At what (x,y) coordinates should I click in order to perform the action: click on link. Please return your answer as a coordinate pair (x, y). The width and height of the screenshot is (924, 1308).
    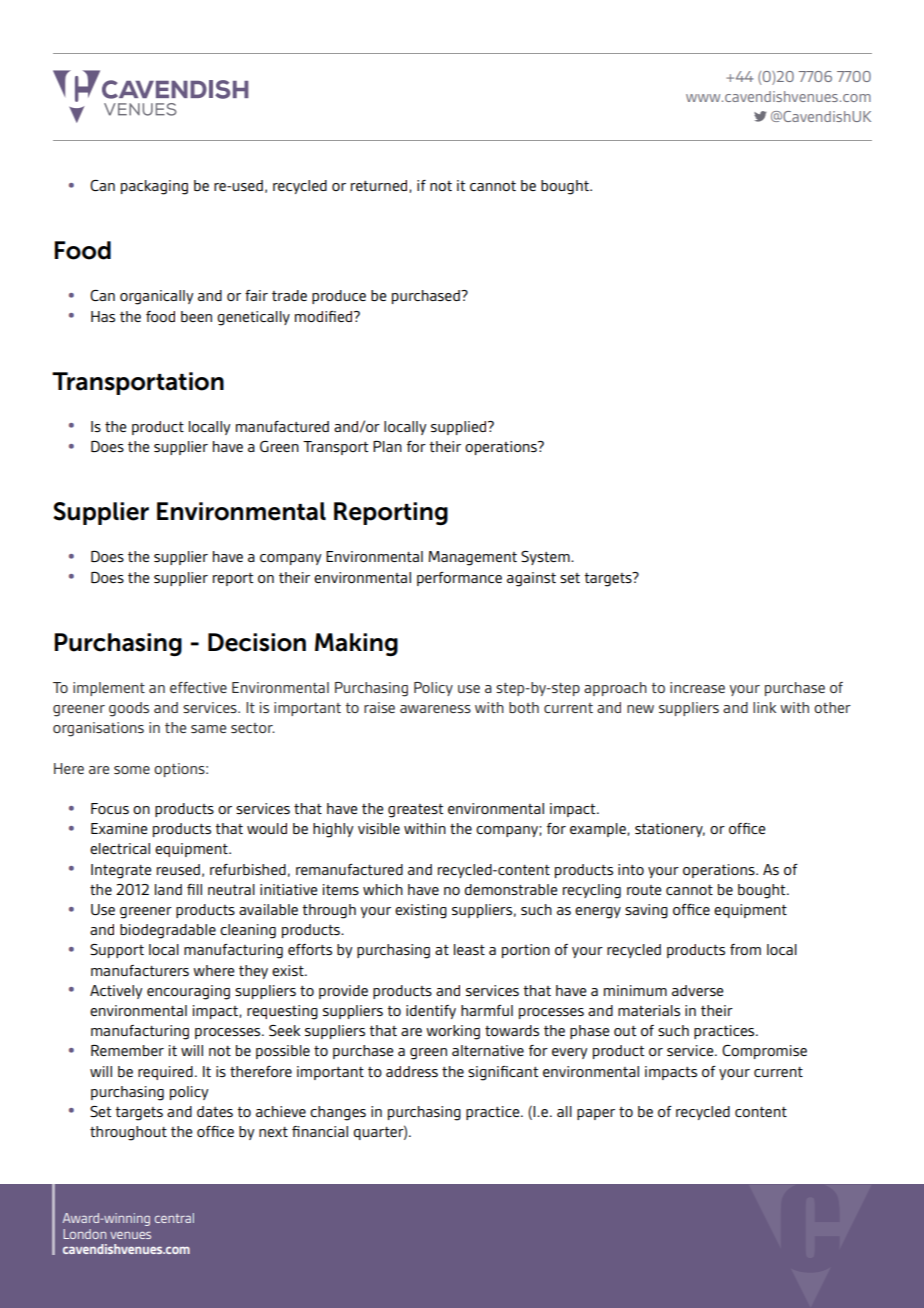
    Looking at the image, I should click on (764, 707).
